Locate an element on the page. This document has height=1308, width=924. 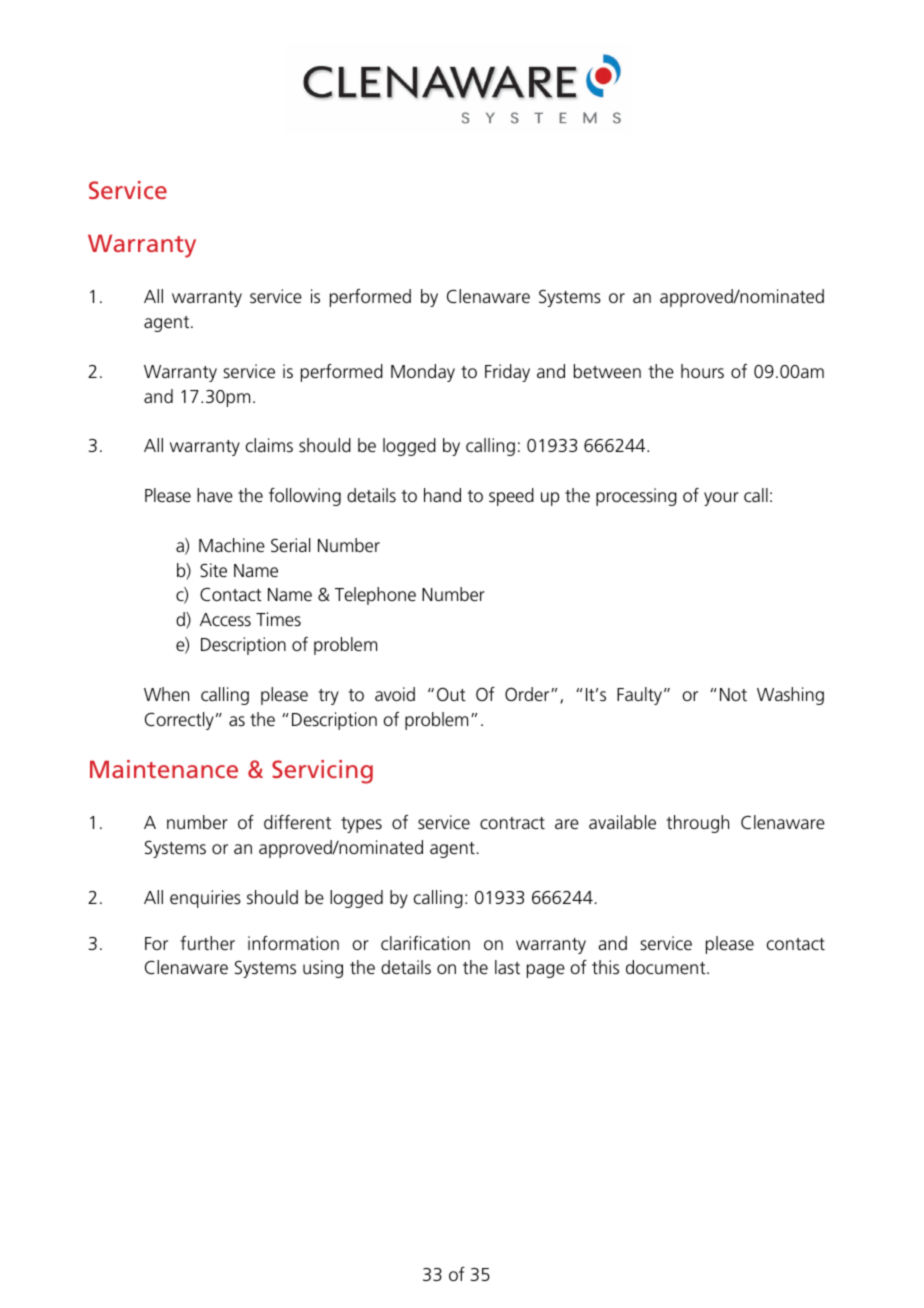
Telephone is located at coordinates (375, 596).
